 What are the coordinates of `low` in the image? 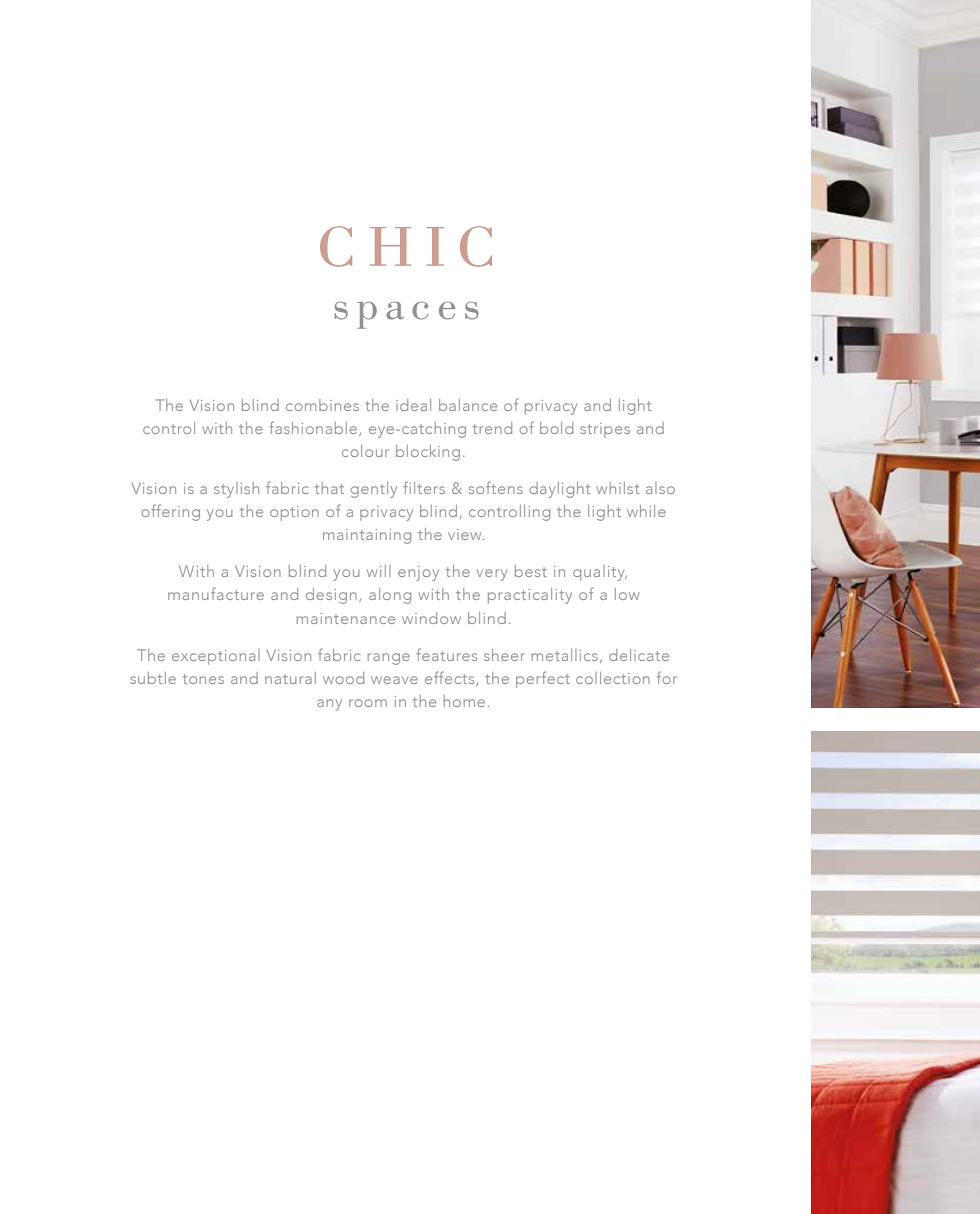 It's located at (627, 594).
